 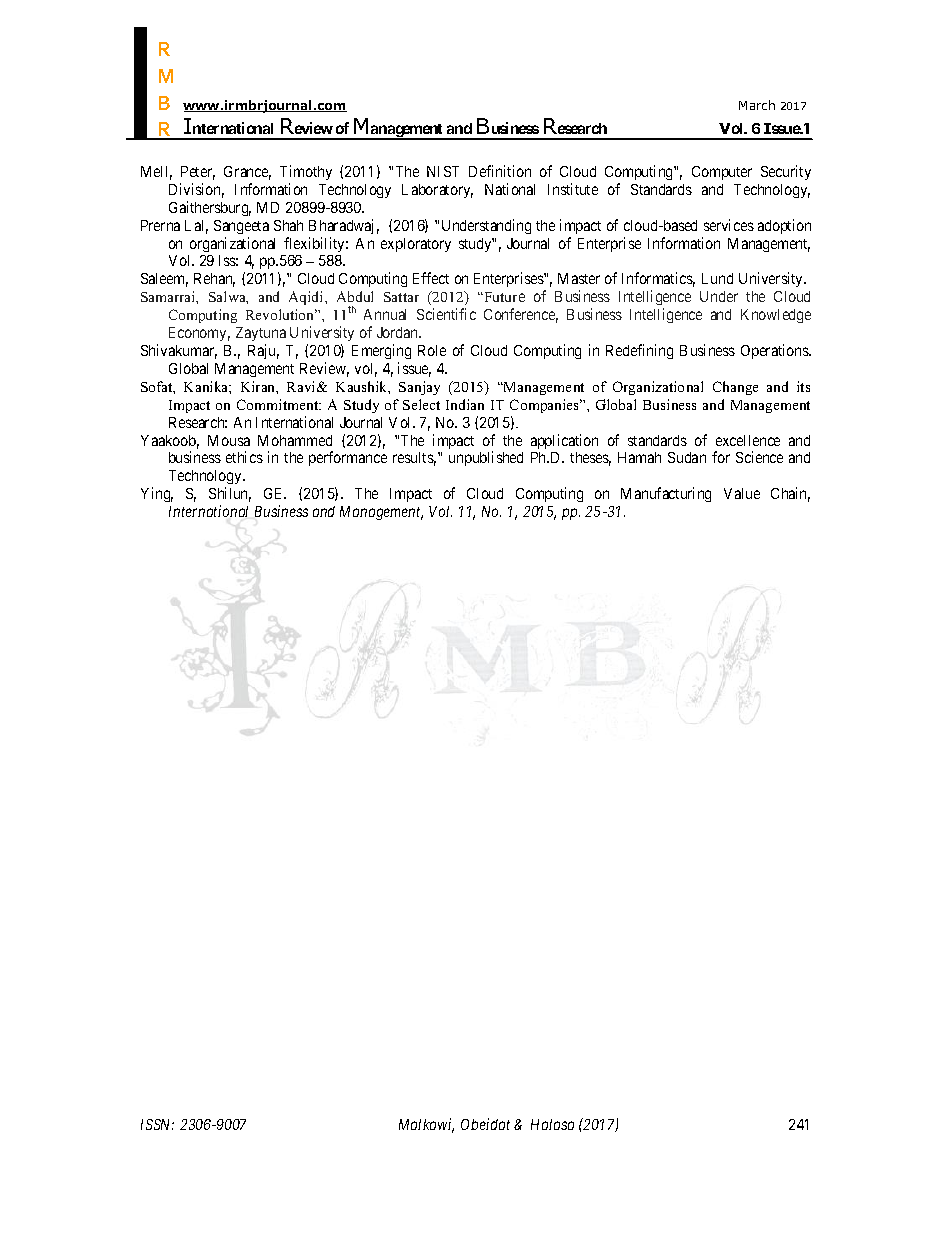 I want to click on Value, so click(x=742, y=493).
